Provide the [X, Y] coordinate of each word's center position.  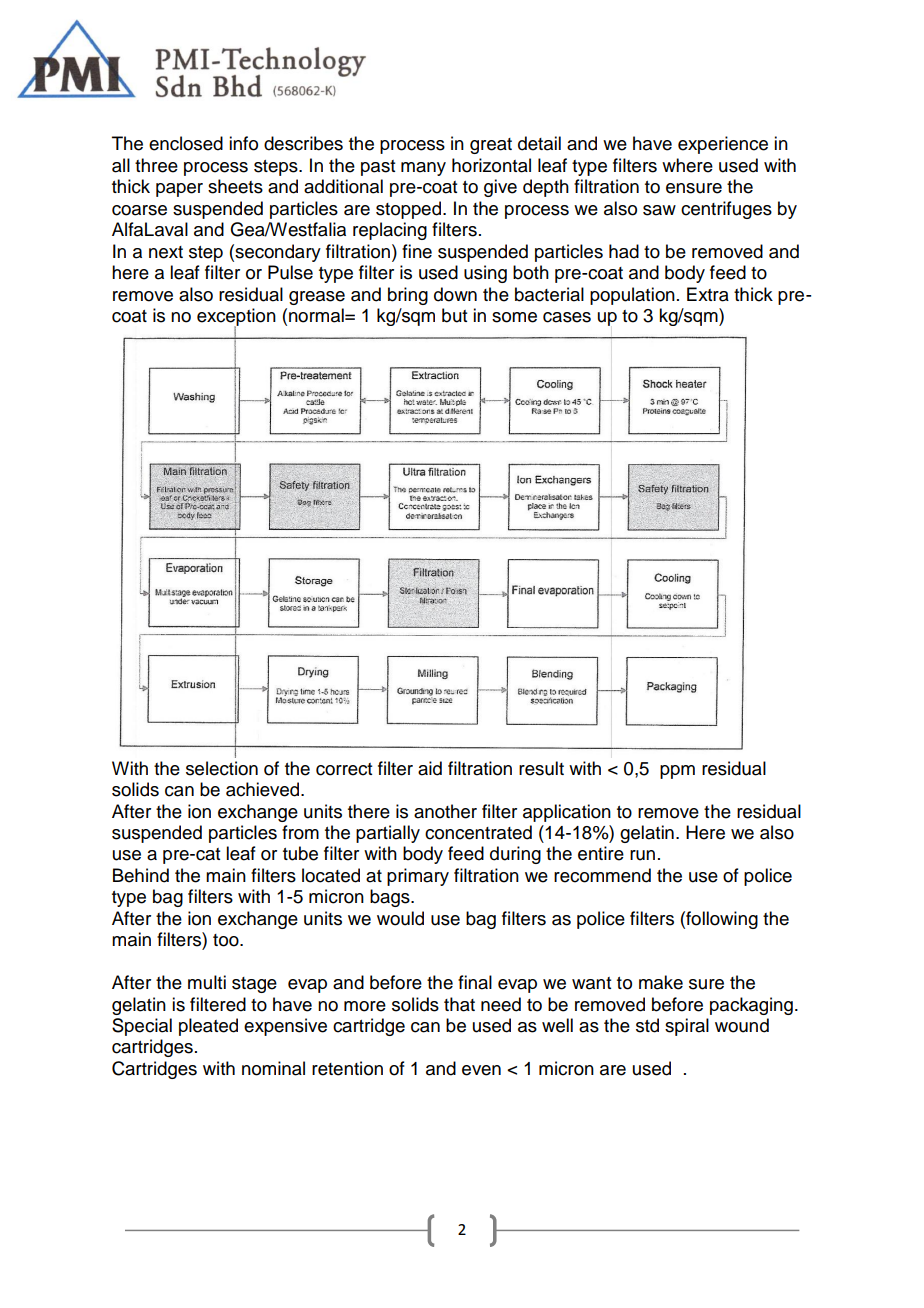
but [454, 315]
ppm [677, 772]
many [423, 169]
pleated [208, 1027]
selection [222, 768]
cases [567, 317]
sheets [235, 186]
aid [430, 768]
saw [659, 210]
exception [236, 318]
